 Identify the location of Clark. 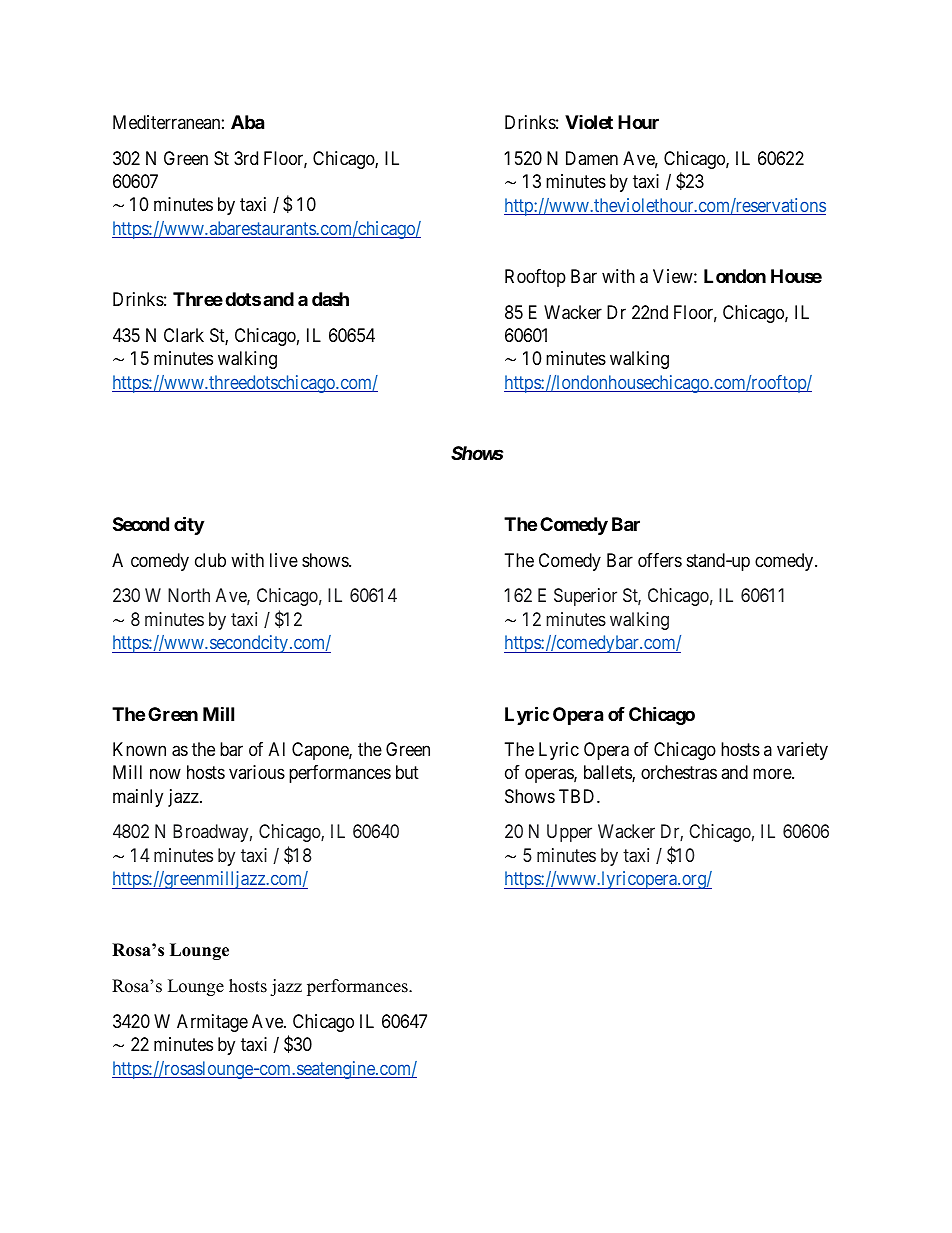
(184, 335).
